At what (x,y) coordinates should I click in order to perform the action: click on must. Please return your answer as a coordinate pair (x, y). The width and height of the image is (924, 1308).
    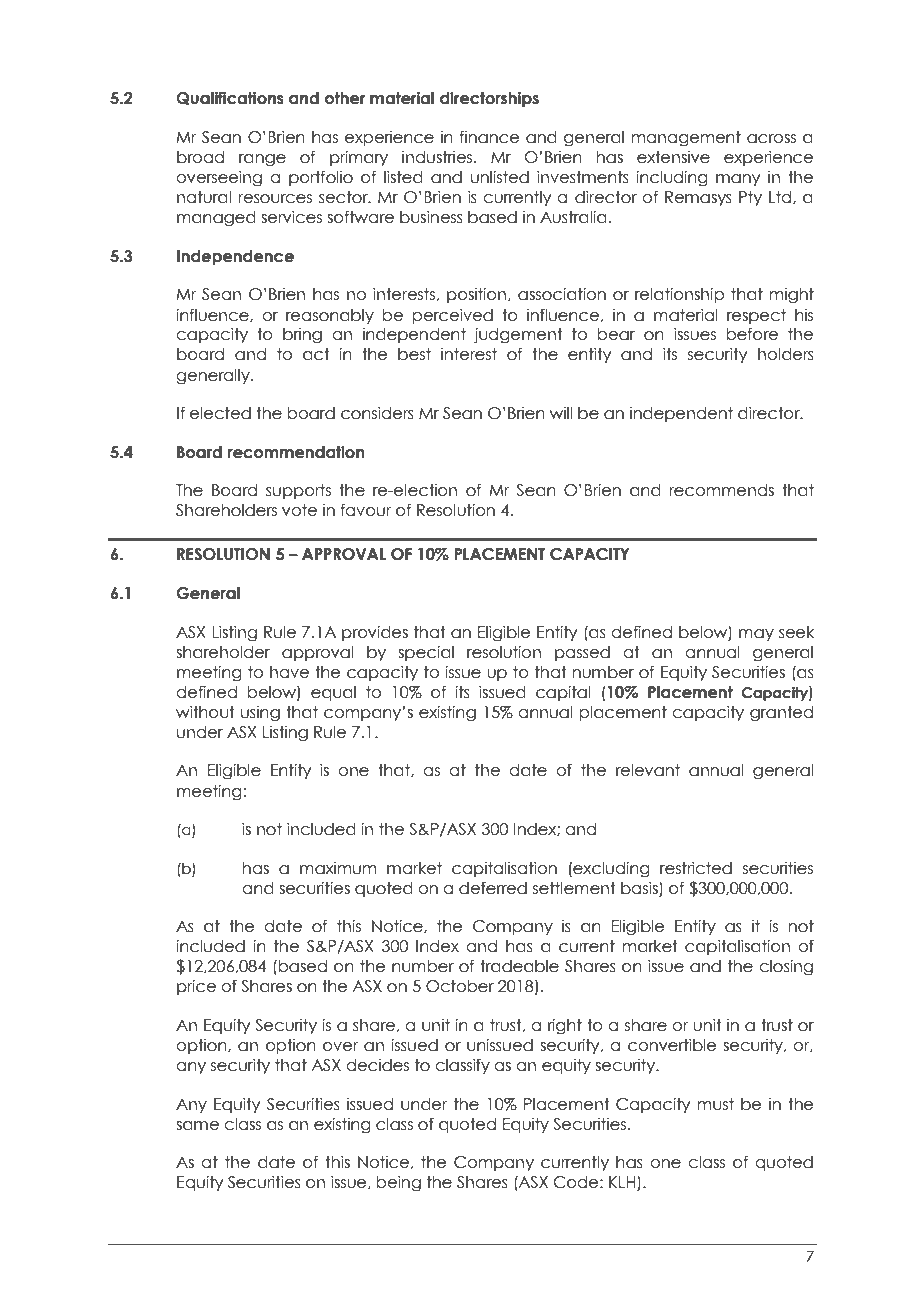
    Looking at the image, I should click on (715, 1104).
